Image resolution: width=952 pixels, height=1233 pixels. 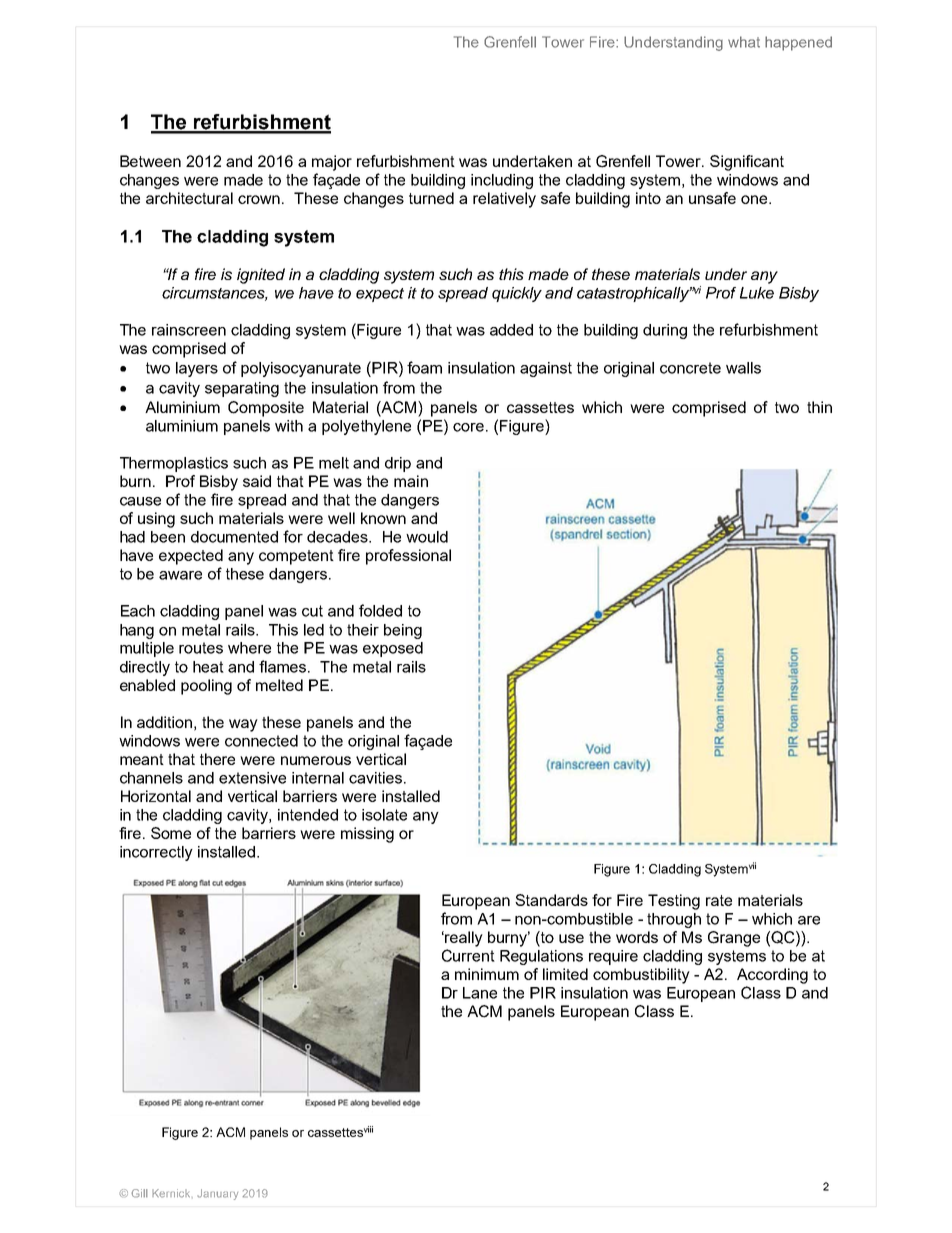 What do you see at coordinates (743, 368) in the document?
I see `walls` at bounding box center [743, 368].
